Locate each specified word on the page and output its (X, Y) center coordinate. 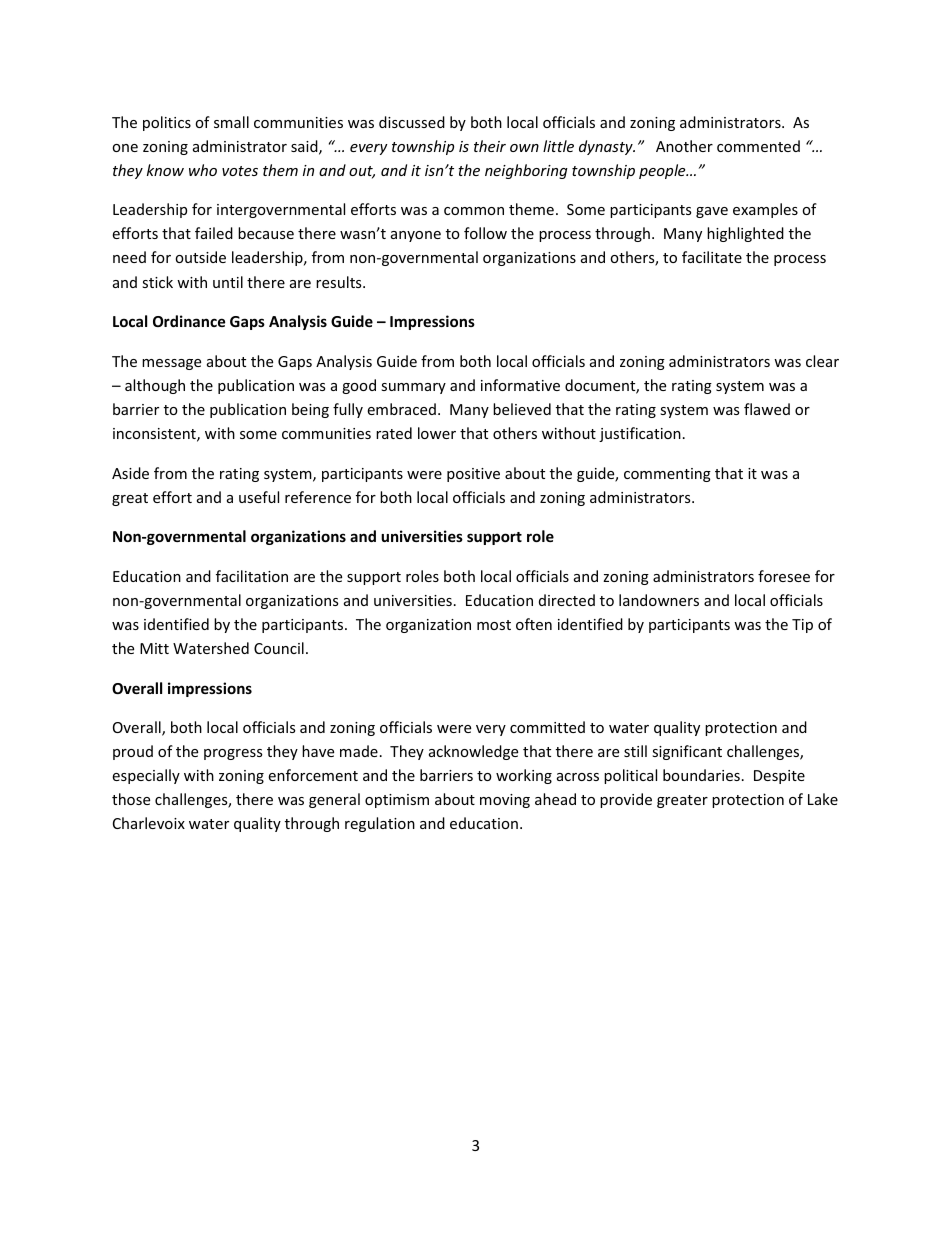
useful (259, 497)
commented (758, 146)
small (231, 122)
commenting (667, 475)
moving (505, 801)
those (131, 799)
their (490, 146)
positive (473, 475)
